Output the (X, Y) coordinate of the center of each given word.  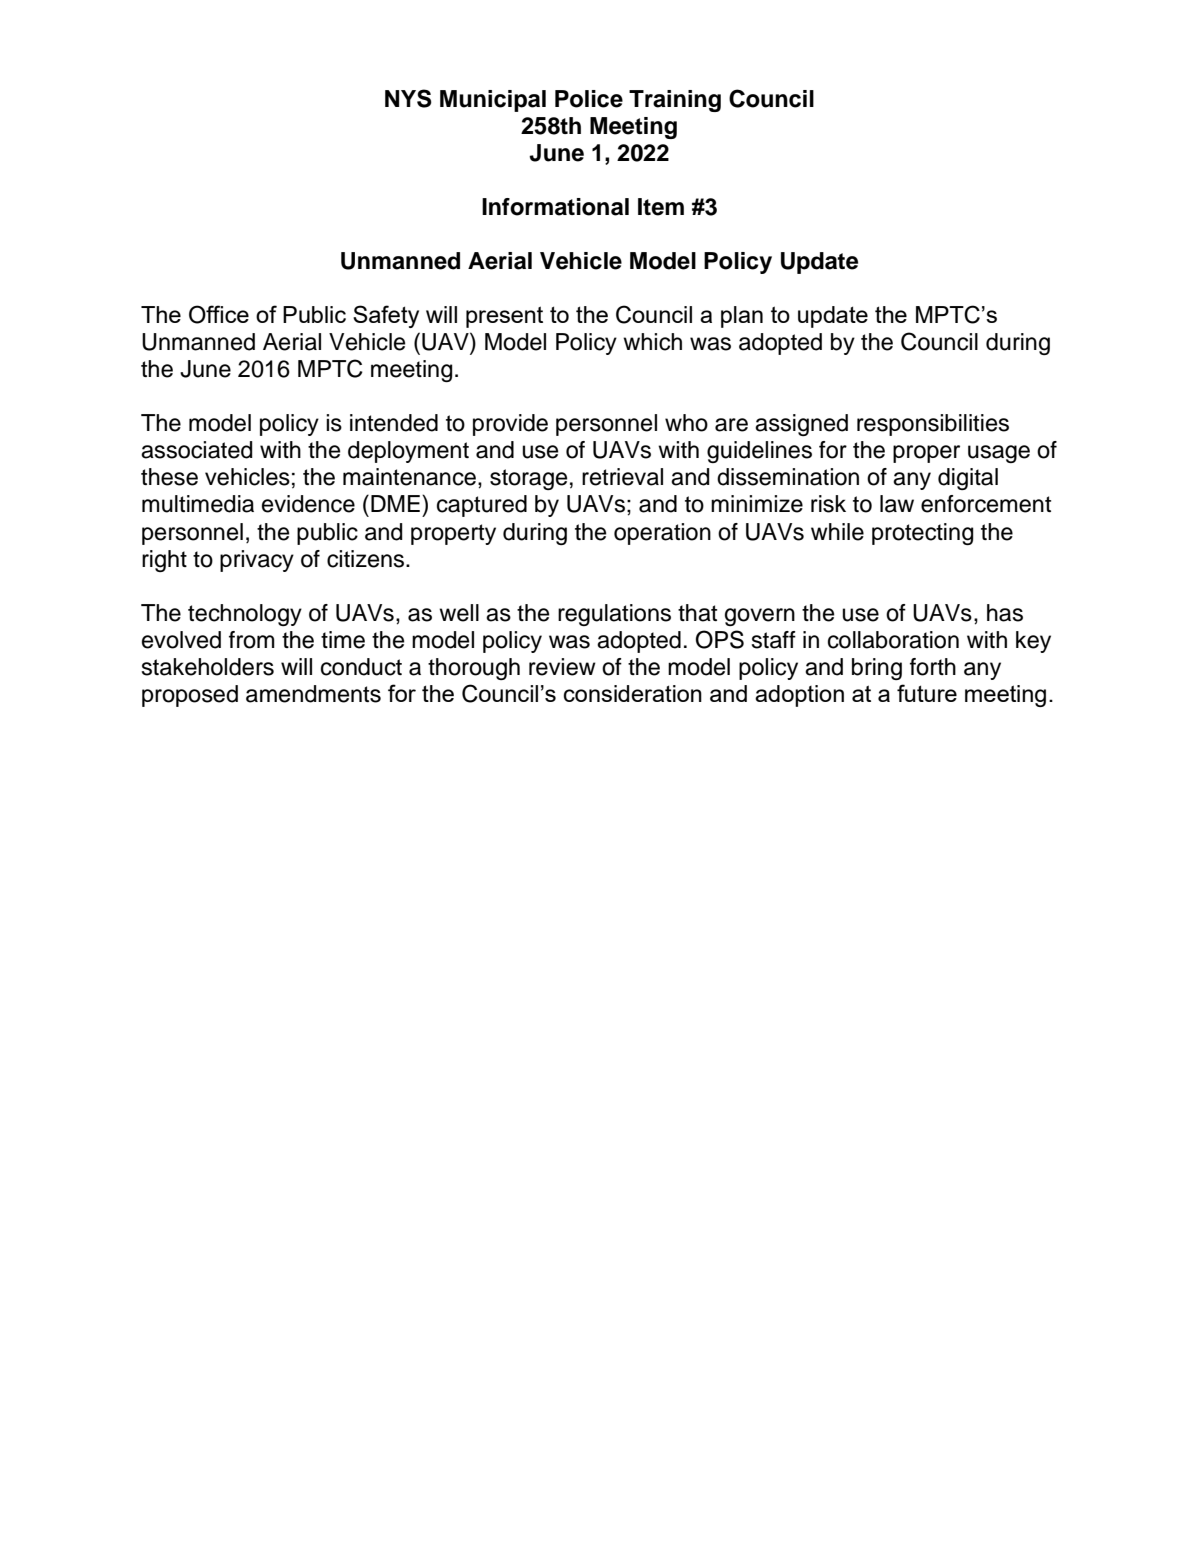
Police (589, 99)
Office (219, 314)
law (897, 504)
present (504, 317)
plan (742, 317)
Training (675, 101)
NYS (408, 98)
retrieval (622, 477)
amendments (313, 694)
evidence (308, 504)
